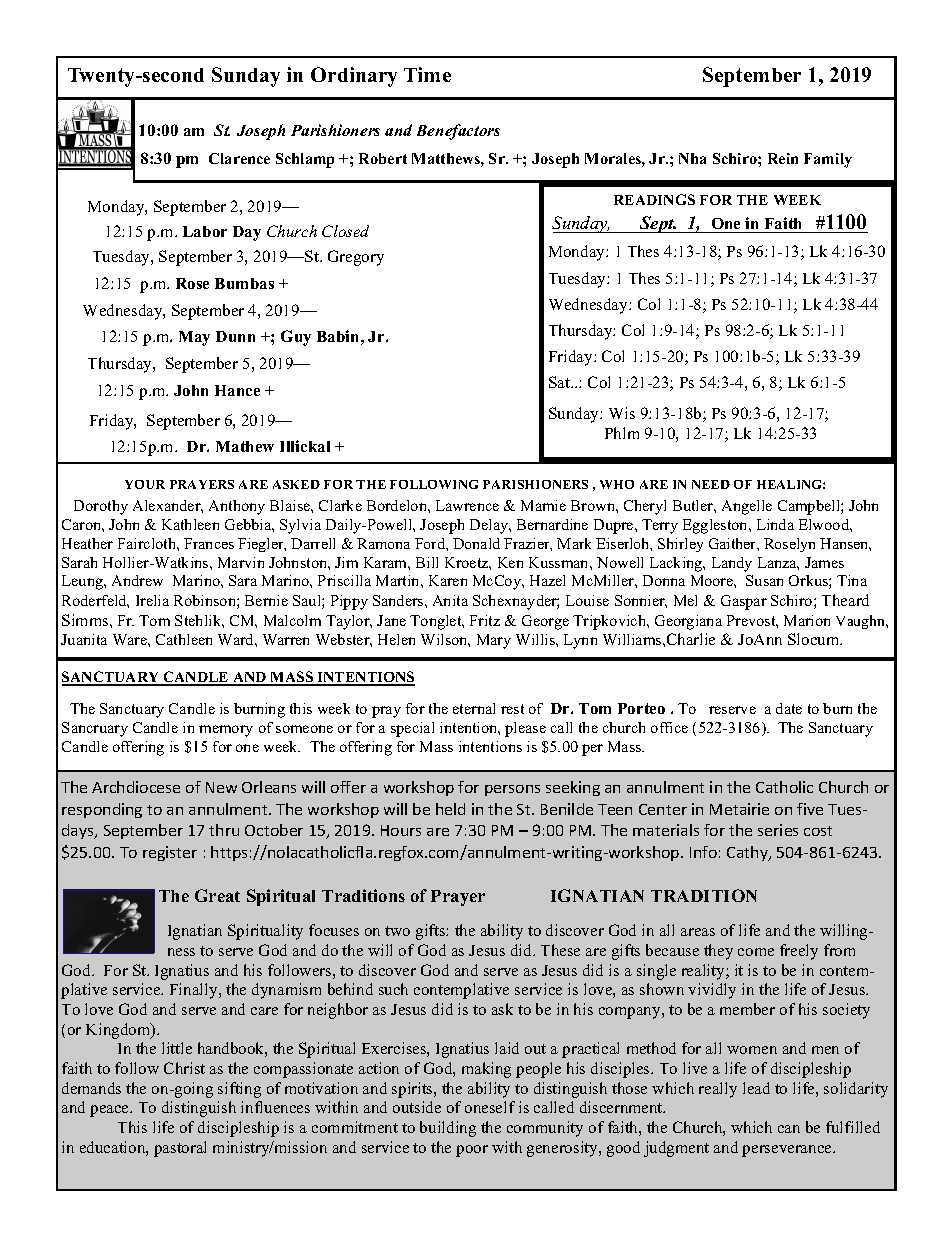 This document has width=952, height=1233. What do you see at coordinates (180, 1149) in the document?
I see `pastoral` at bounding box center [180, 1149].
